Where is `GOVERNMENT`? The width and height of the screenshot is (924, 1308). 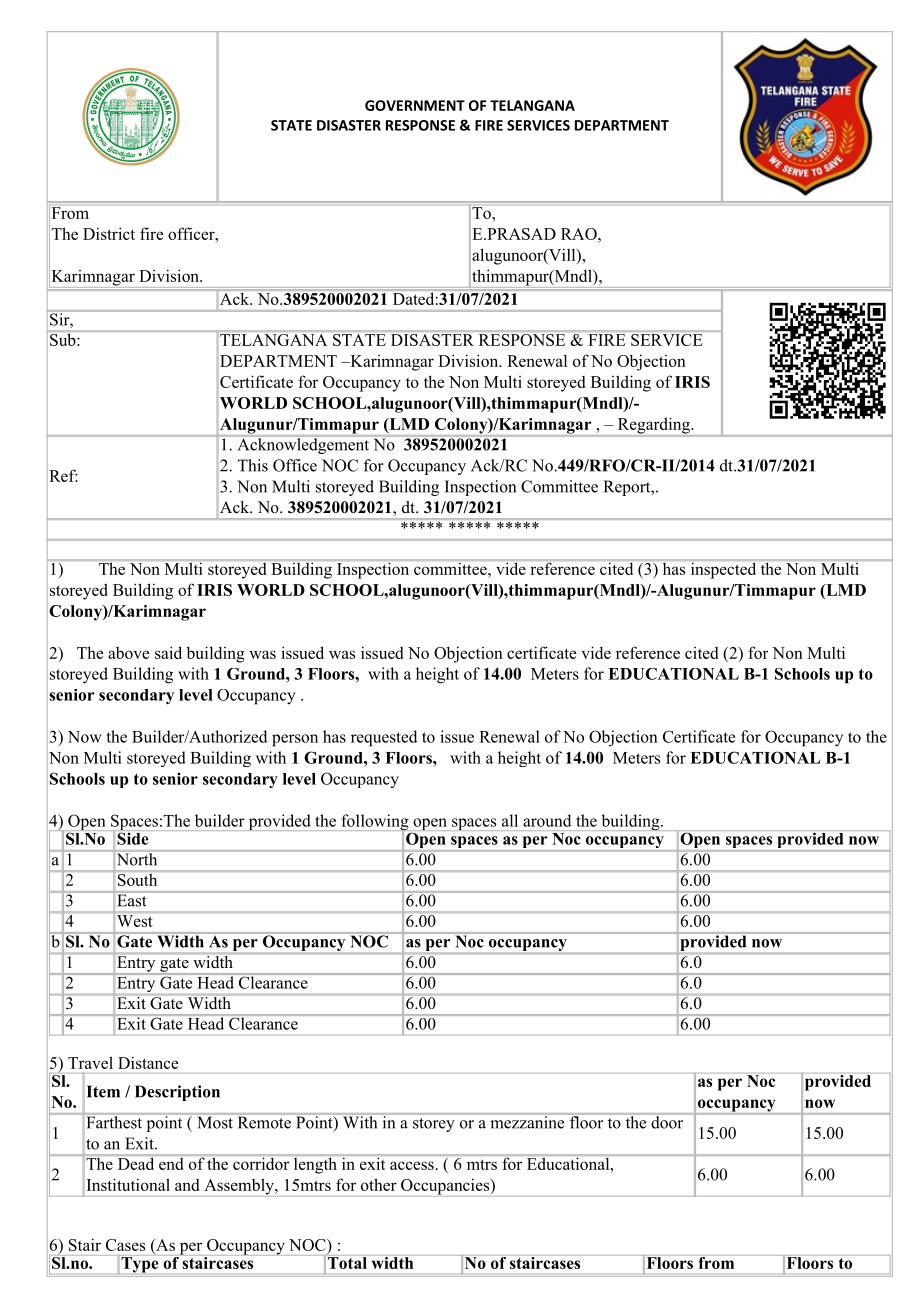
GOVERNMENT is located at coordinates (415, 105).
